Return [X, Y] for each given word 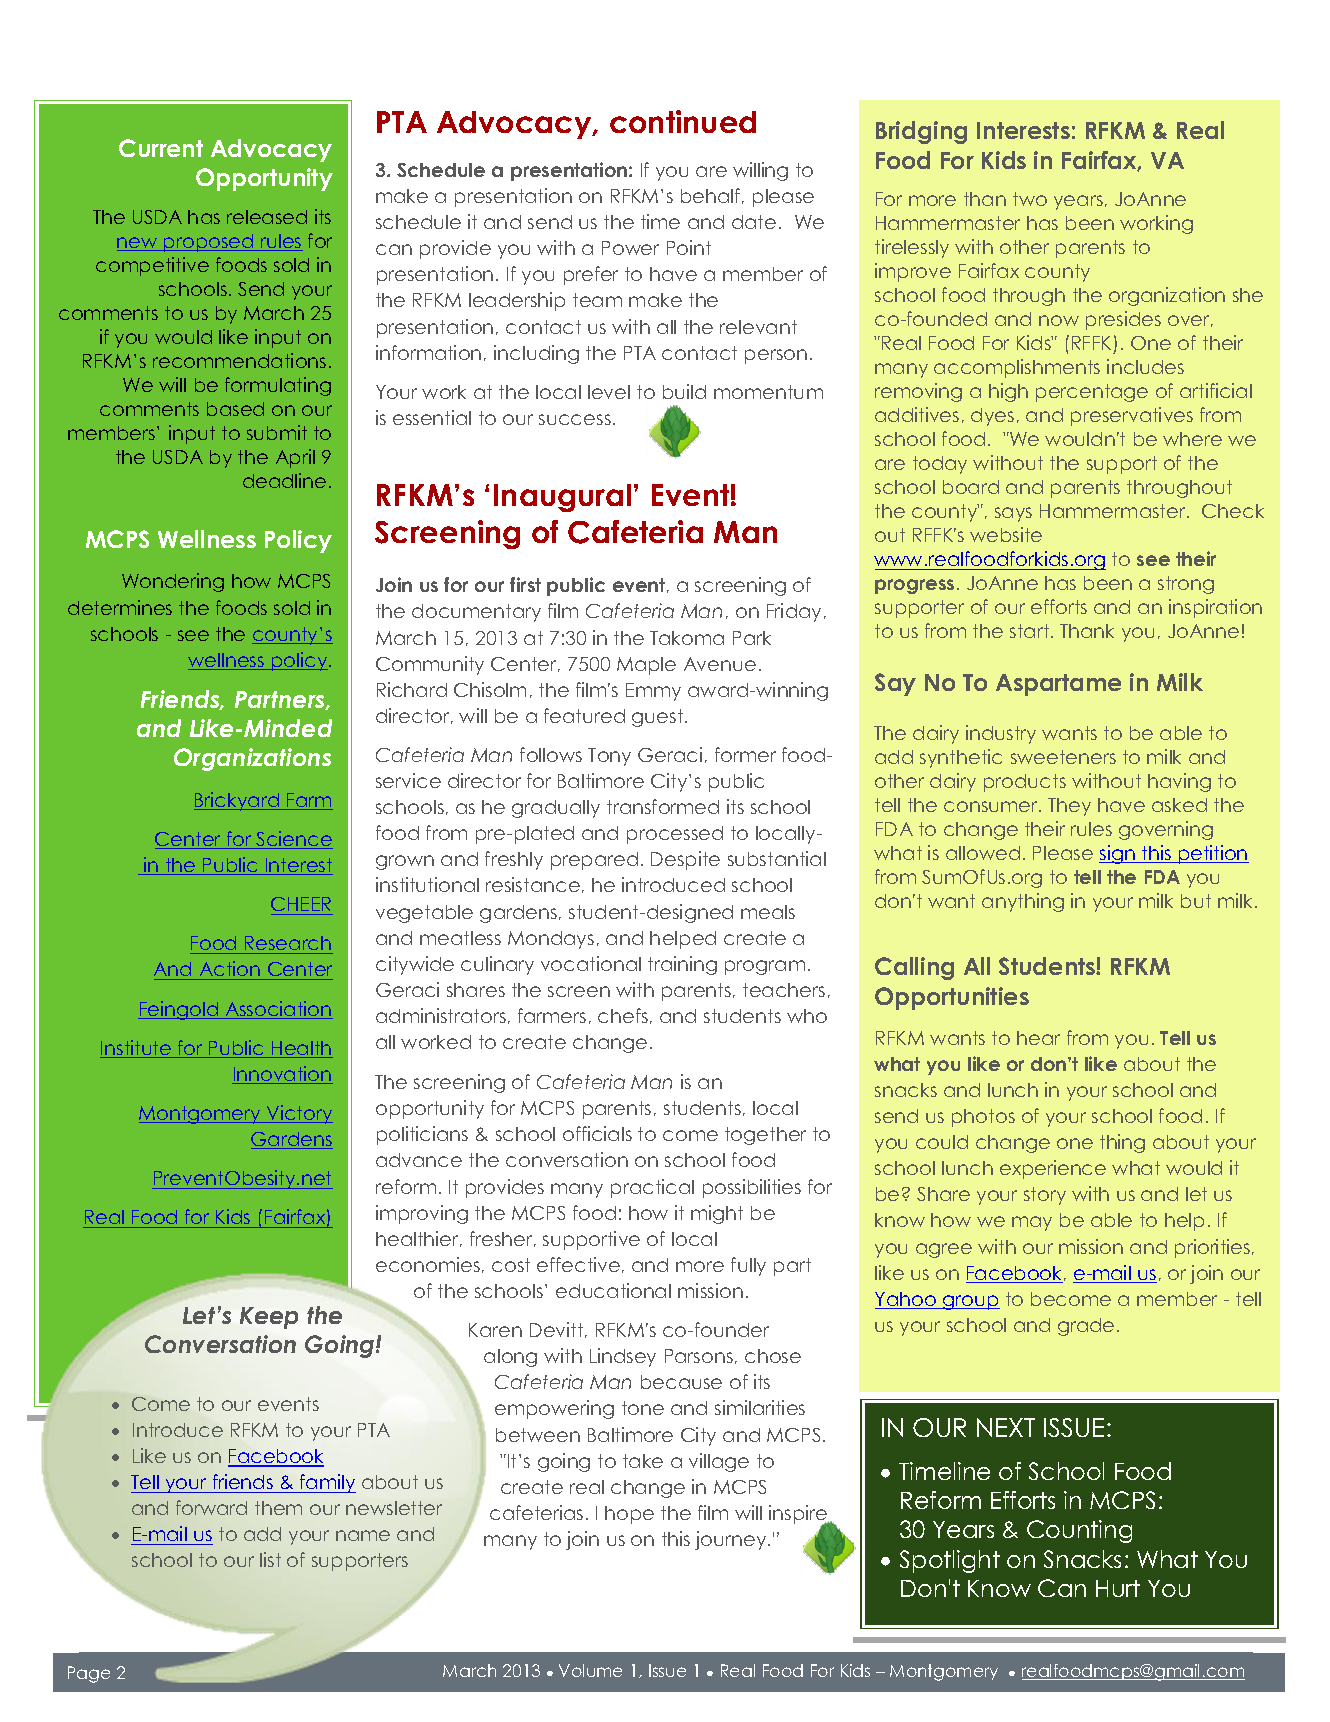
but [1196, 901]
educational [613, 1290]
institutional [427, 884]
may [1032, 1223]
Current [161, 148]
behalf [712, 196]
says [1013, 514]
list [270, 1559]
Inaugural [562, 498]
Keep [269, 1318]
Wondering [173, 582]
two [1030, 199]
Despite [685, 860]
